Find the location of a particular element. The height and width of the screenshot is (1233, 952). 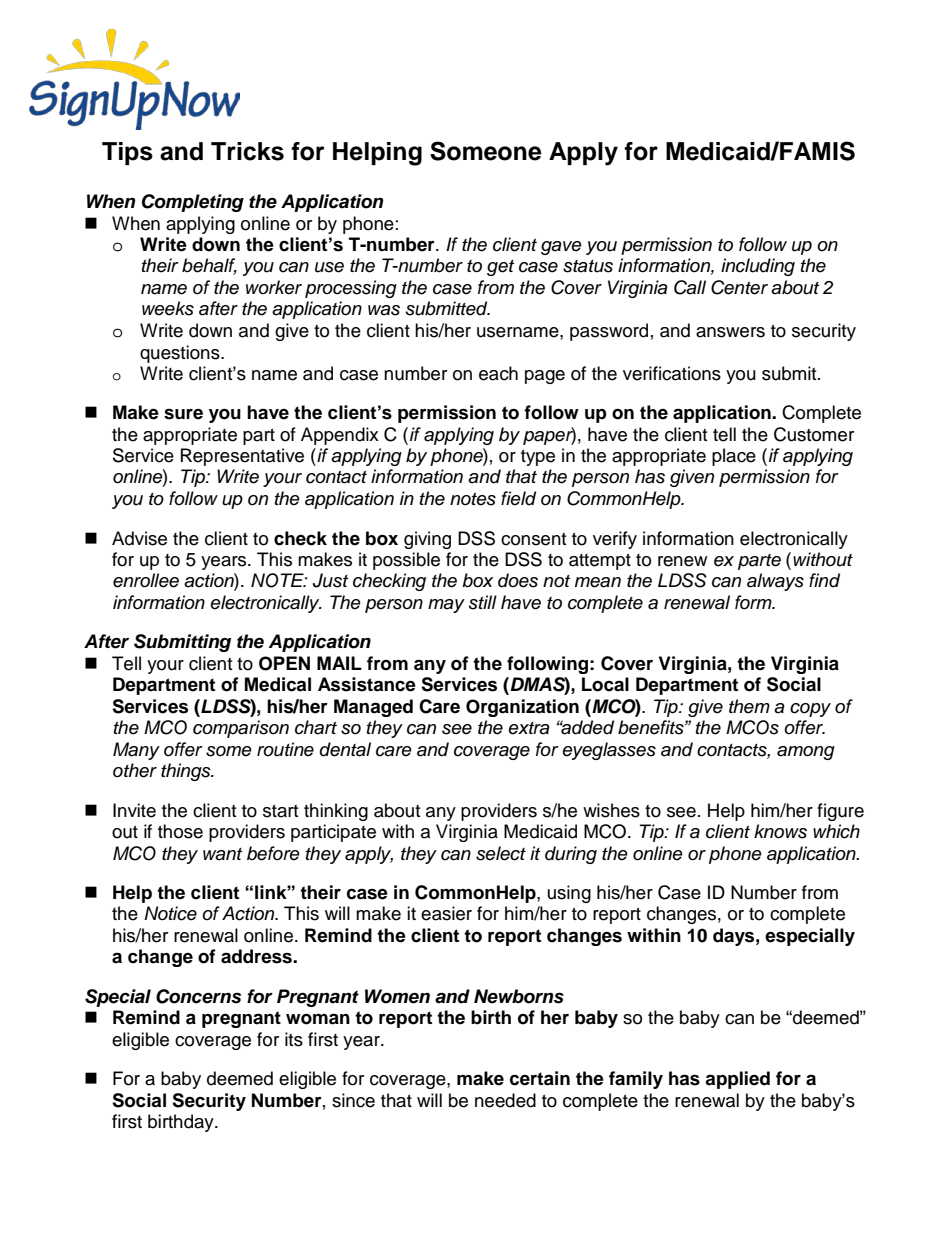

including is located at coordinates (758, 267).
